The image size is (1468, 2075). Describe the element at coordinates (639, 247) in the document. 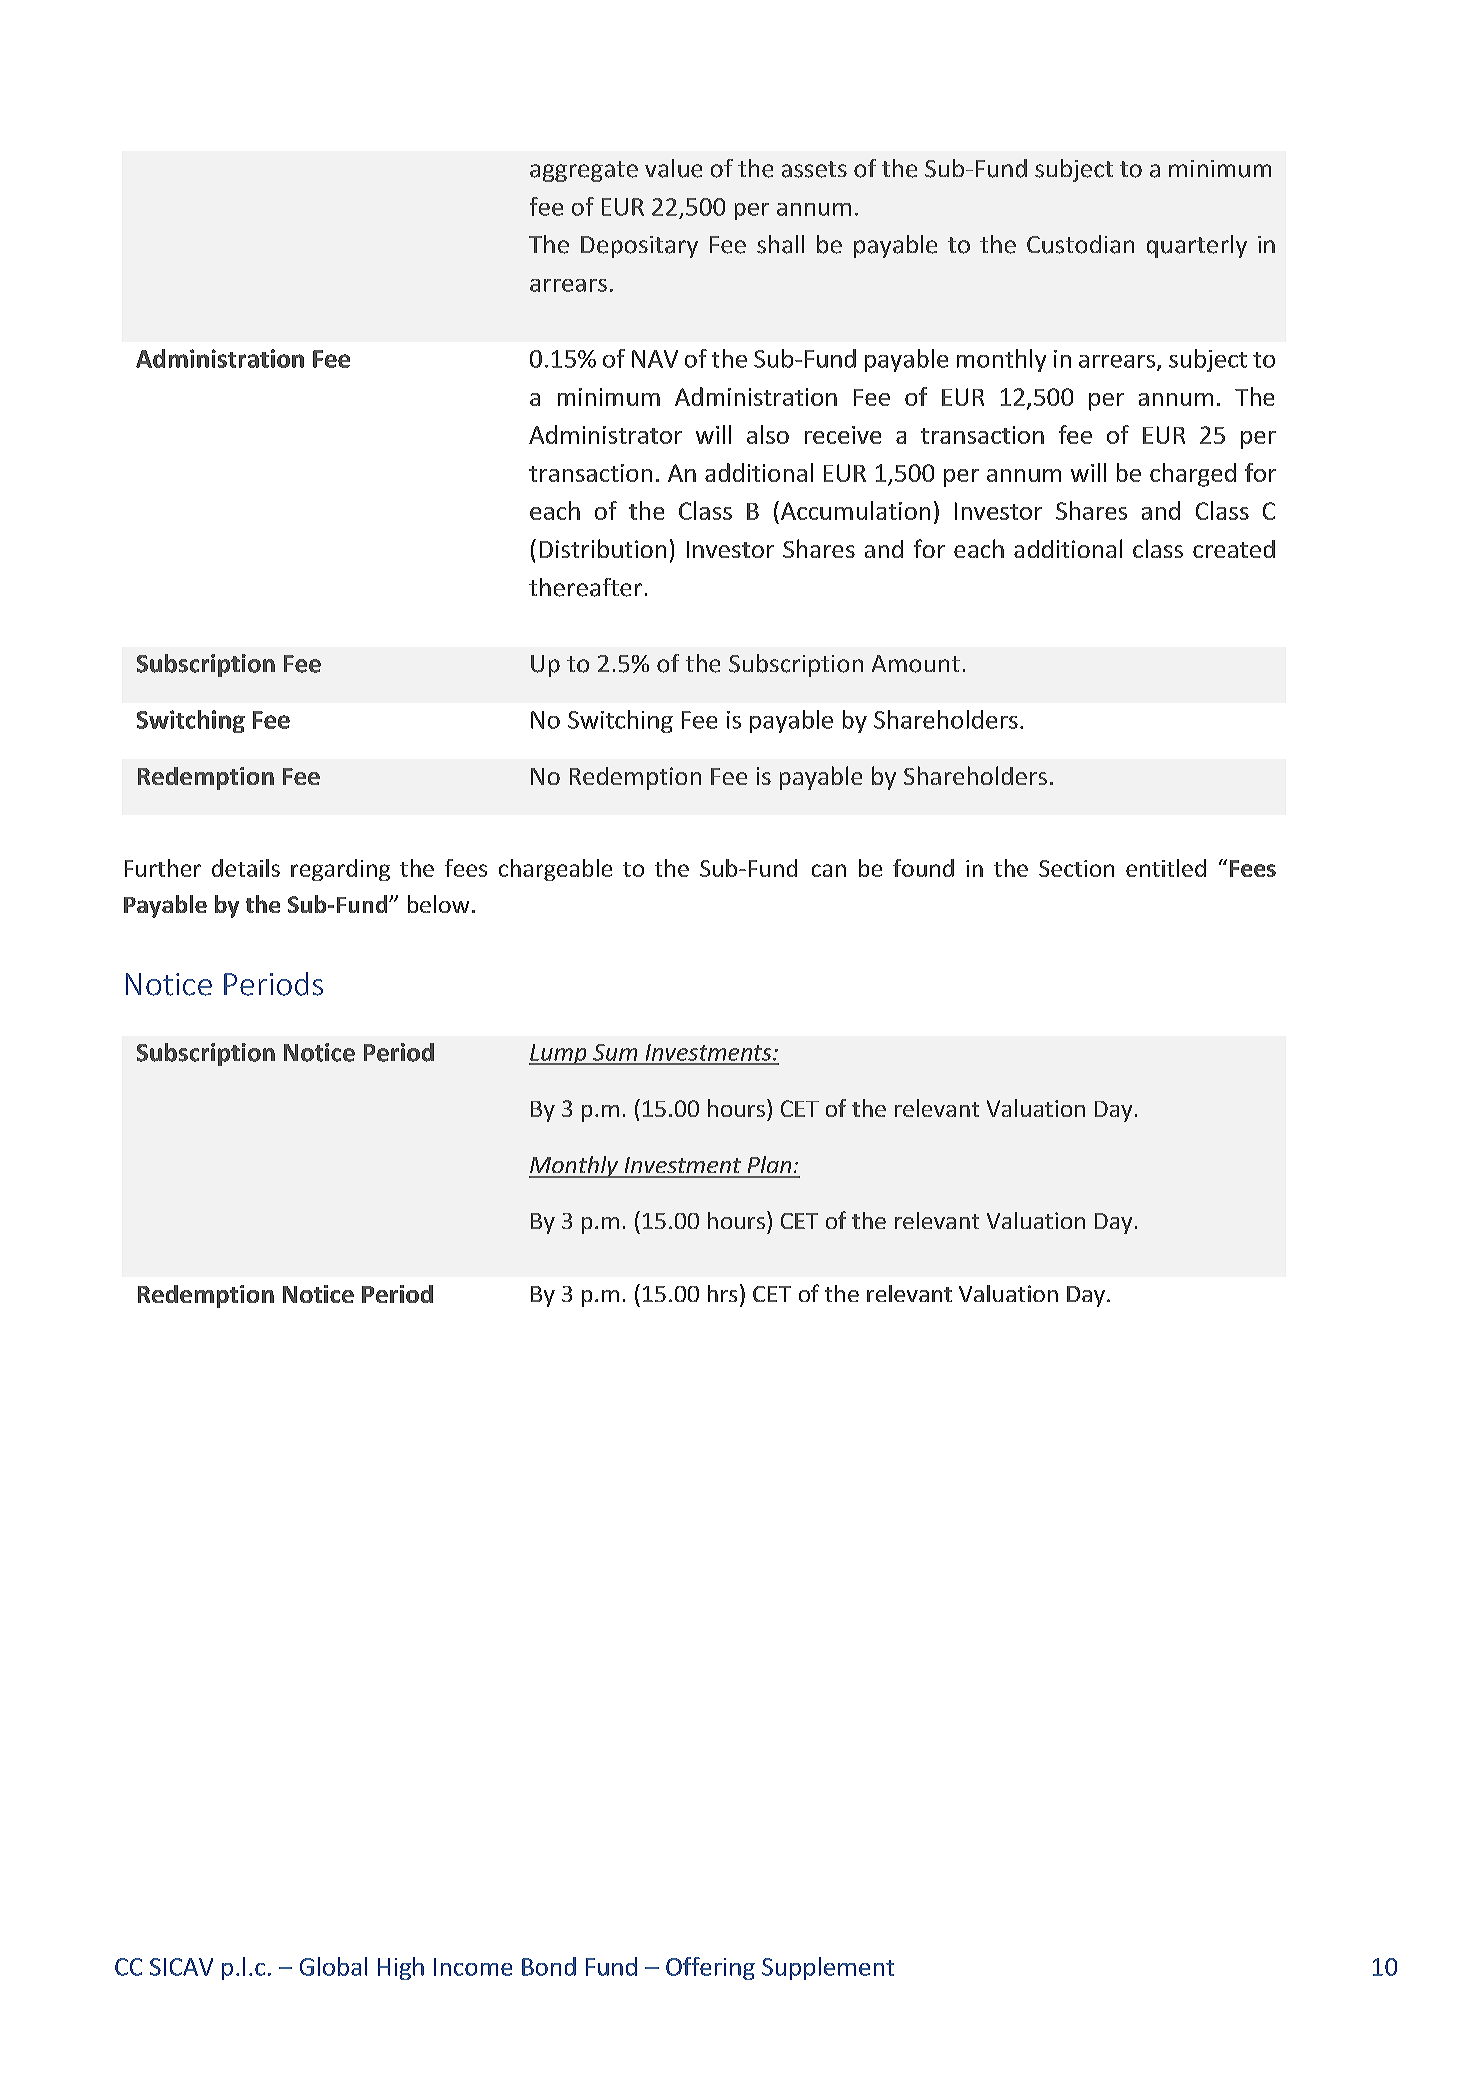

I see `Depositary` at that location.
